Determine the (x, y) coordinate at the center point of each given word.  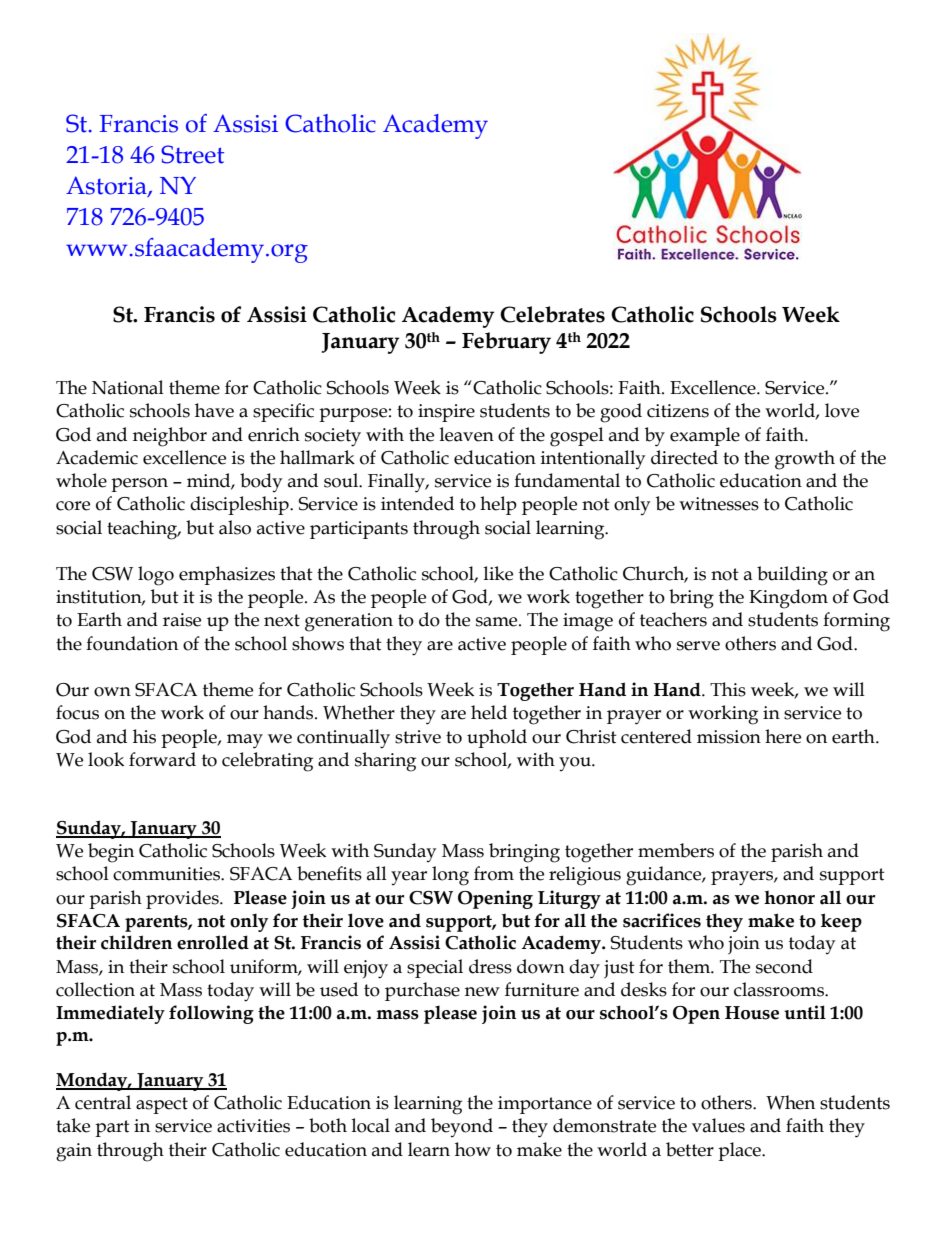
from (494, 873)
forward (162, 759)
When (790, 1102)
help (498, 505)
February (506, 343)
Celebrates (552, 314)
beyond (462, 1127)
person (139, 485)
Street (192, 154)
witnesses (719, 504)
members (676, 850)
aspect (162, 1105)
